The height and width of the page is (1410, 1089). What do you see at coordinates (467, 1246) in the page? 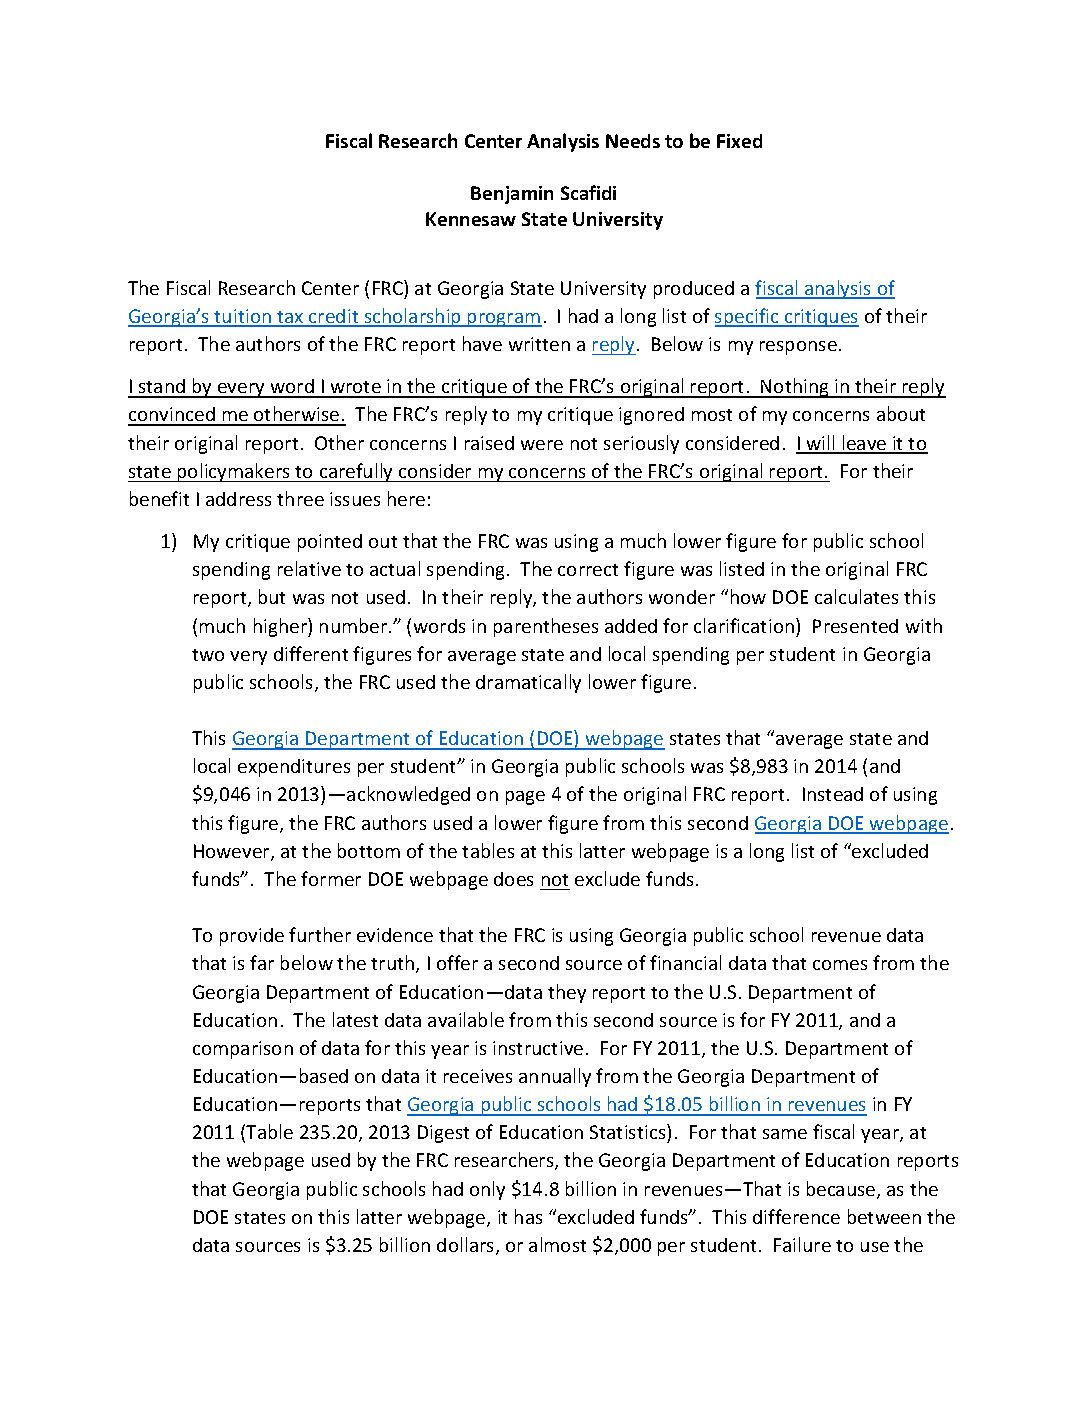
I see `dollars` at bounding box center [467, 1246].
